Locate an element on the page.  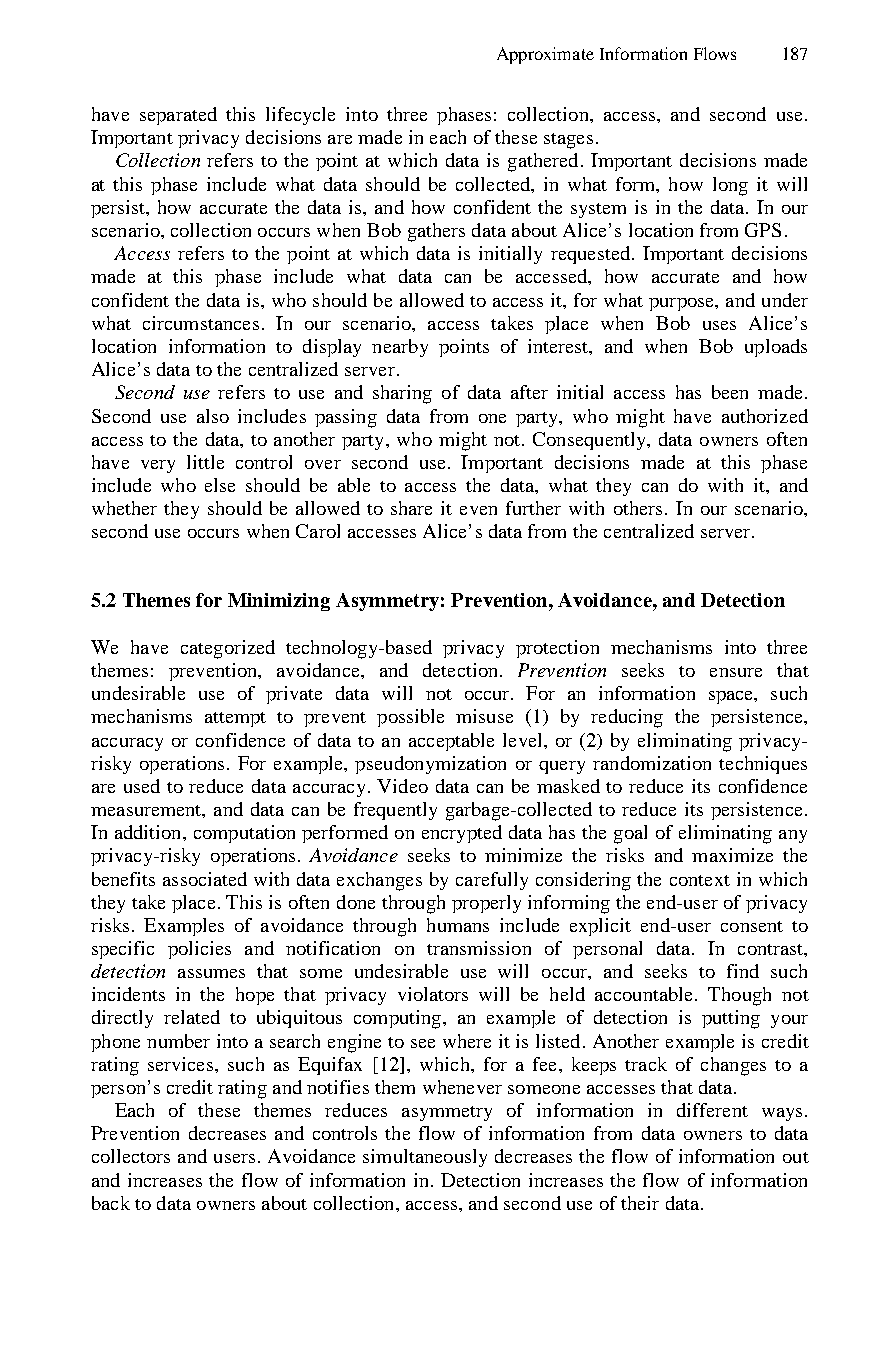
collectors is located at coordinates (131, 1156).
